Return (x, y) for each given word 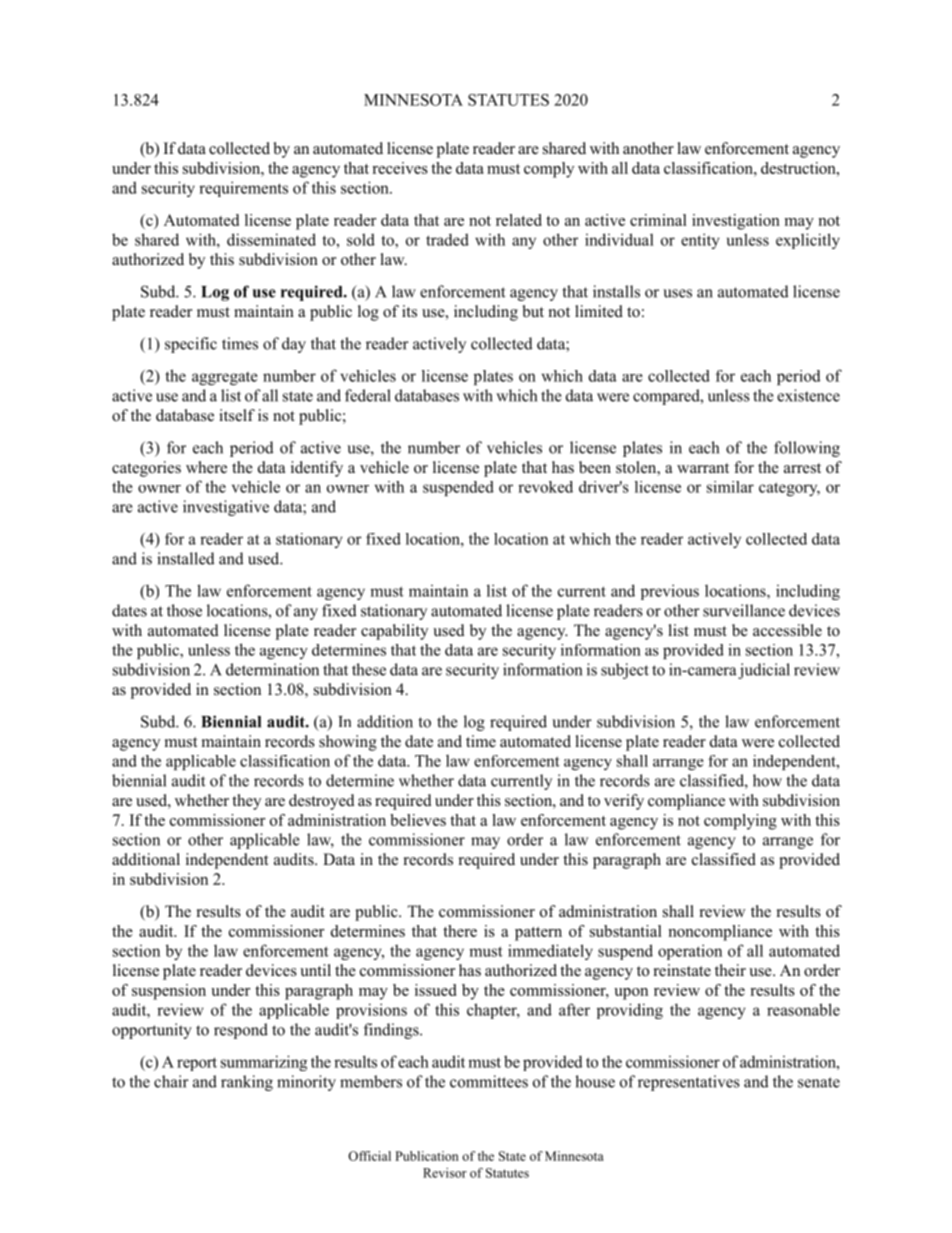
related (519, 220)
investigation (736, 222)
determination (272, 669)
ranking (247, 1083)
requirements (243, 189)
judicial (764, 671)
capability (394, 632)
